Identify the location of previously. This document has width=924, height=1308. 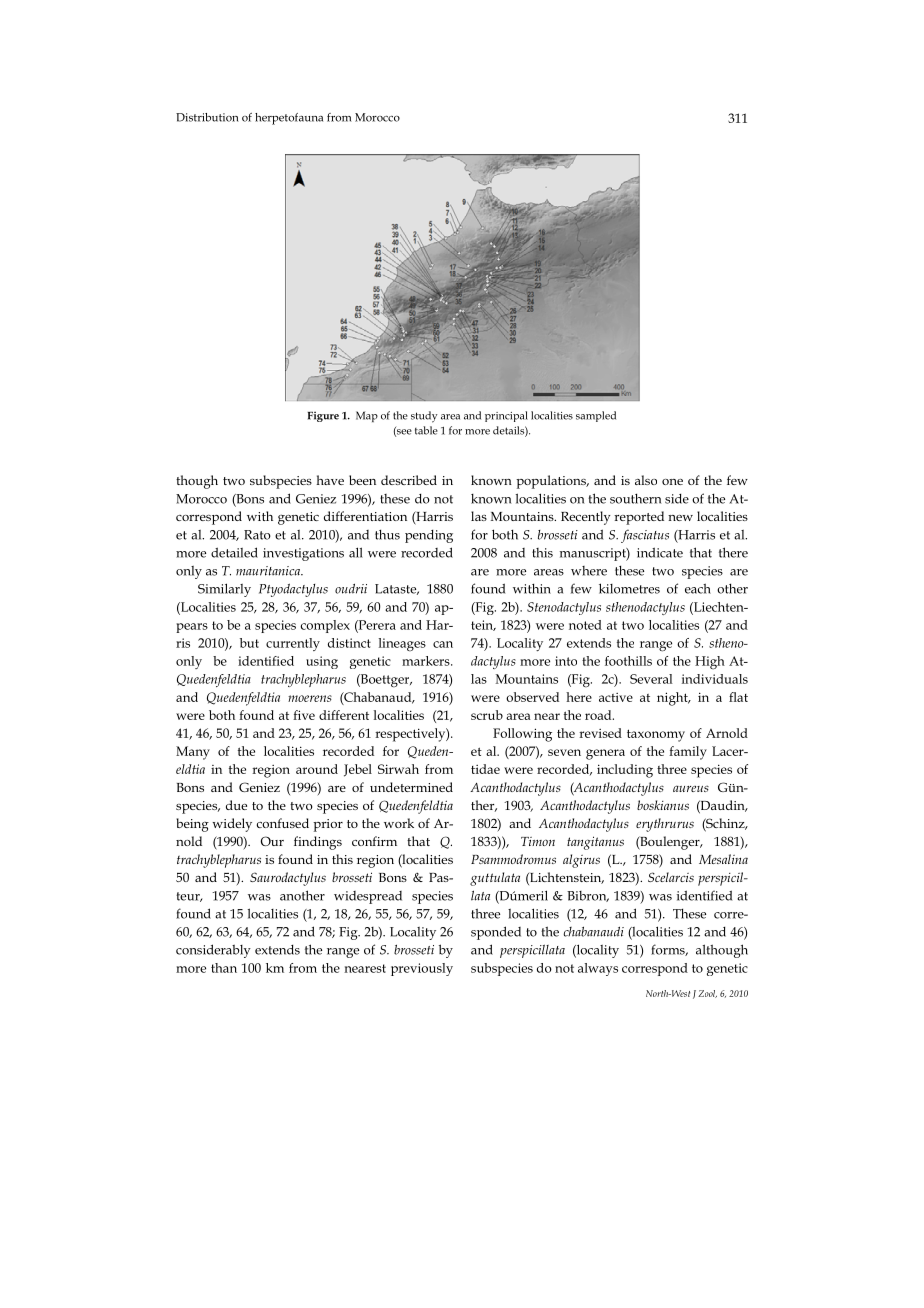
(422, 969).
